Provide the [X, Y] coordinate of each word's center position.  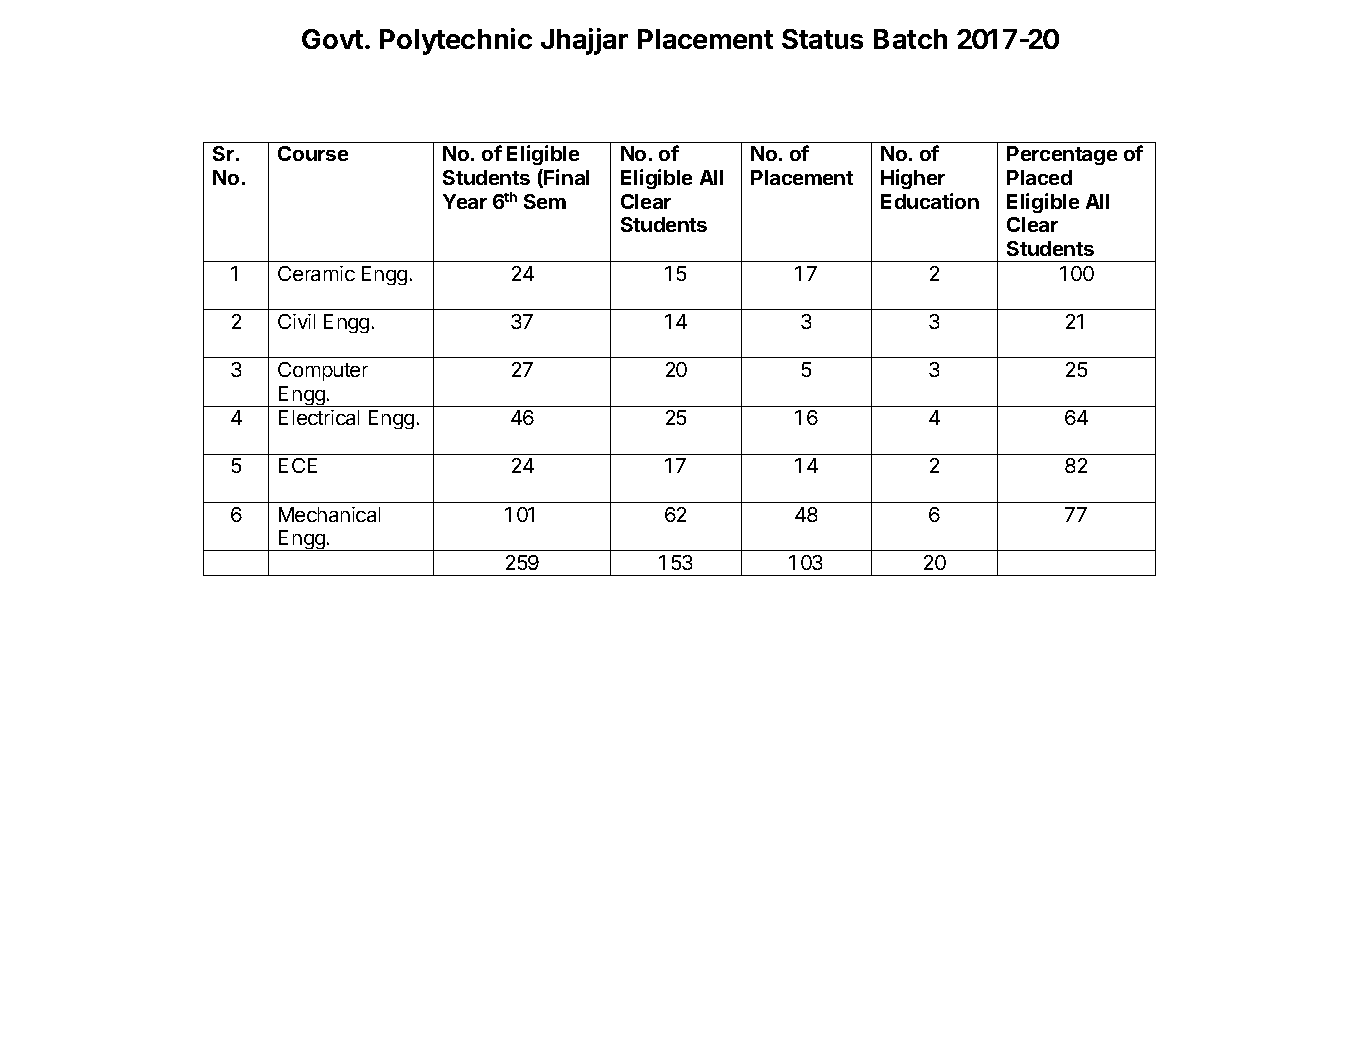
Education [930, 201]
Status [822, 39]
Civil [296, 321]
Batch [910, 39]
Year [465, 201]
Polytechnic [456, 41]
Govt [332, 39]
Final [565, 178]
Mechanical [329, 514]
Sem [545, 201]
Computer [323, 371]
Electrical [319, 417]
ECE [298, 465]
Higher [913, 179]
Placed [1039, 177]
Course [313, 153]
